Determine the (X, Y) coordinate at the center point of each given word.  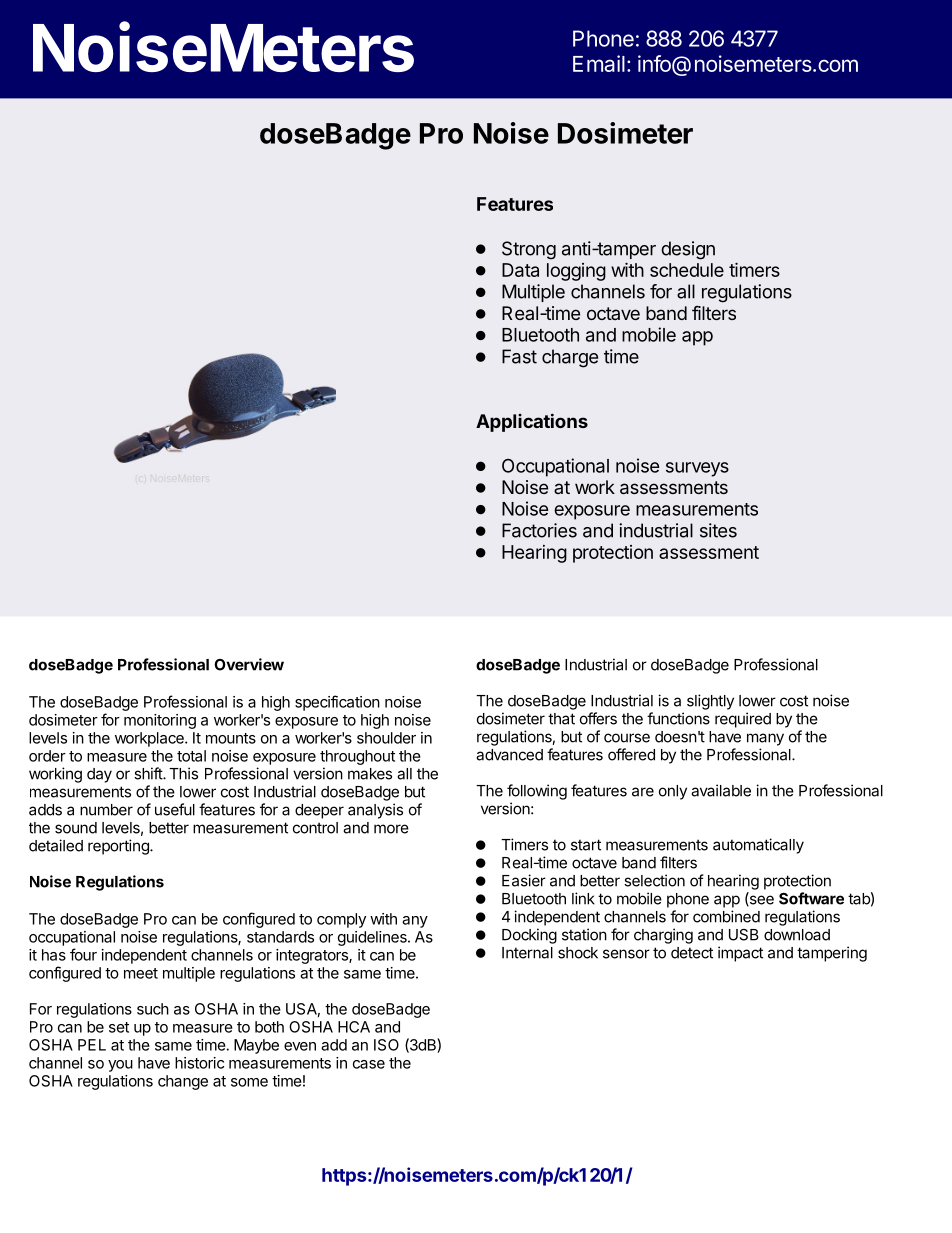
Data (520, 270)
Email (599, 63)
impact (740, 954)
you (120, 1066)
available (721, 790)
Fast (519, 356)
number (106, 810)
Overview (249, 664)
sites (718, 530)
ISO (386, 1045)
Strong (529, 250)
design (688, 250)
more (391, 829)
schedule (687, 270)
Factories (539, 530)
